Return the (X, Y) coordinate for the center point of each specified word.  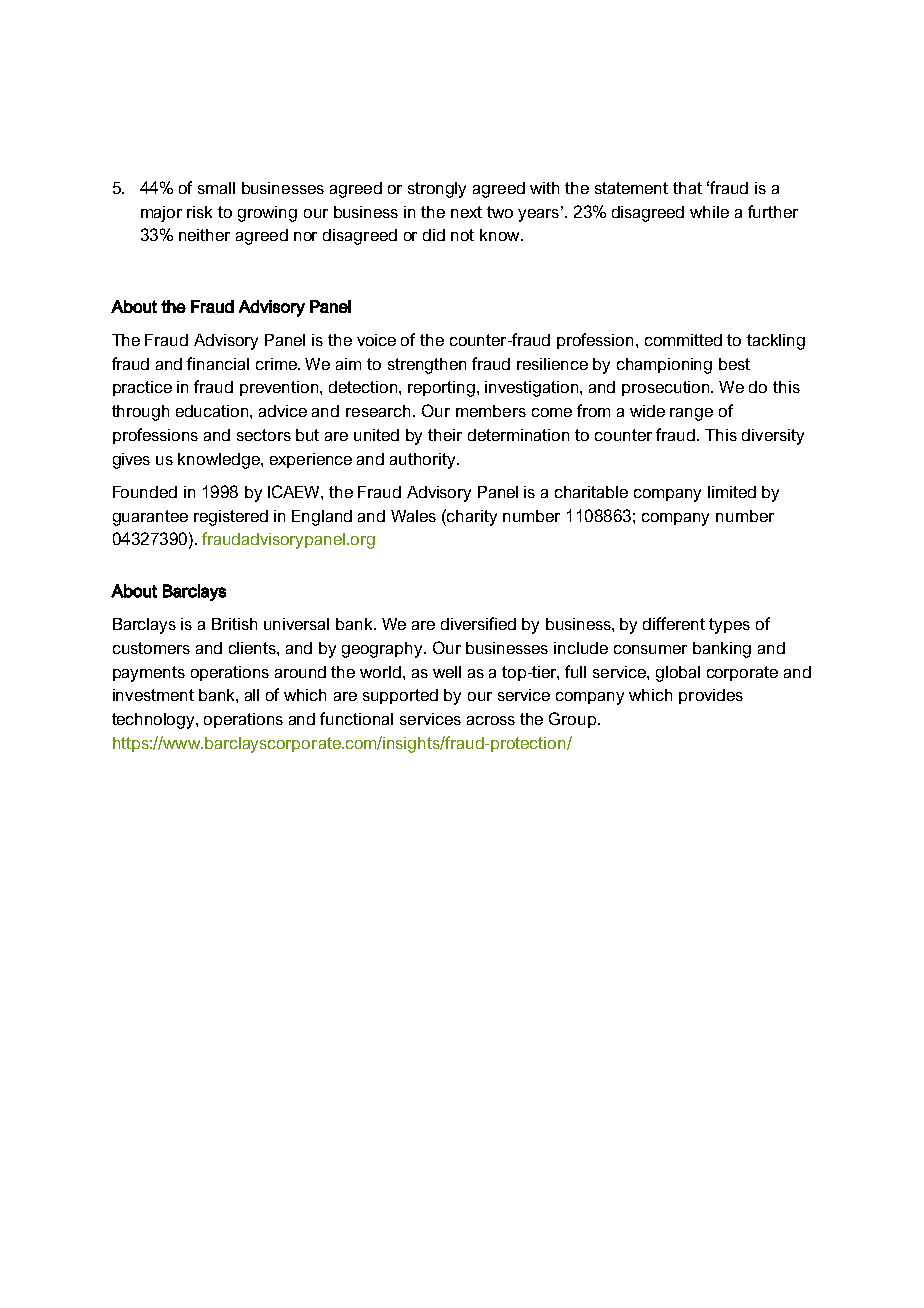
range (691, 414)
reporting (443, 389)
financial (218, 363)
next (466, 212)
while (709, 212)
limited (732, 492)
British (234, 624)
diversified (478, 623)
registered (231, 518)
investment (153, 695)
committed (683, 340)
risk (199, 212)
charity (471, 517)
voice (376, 340)
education (213, 411)
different (674, 623)
